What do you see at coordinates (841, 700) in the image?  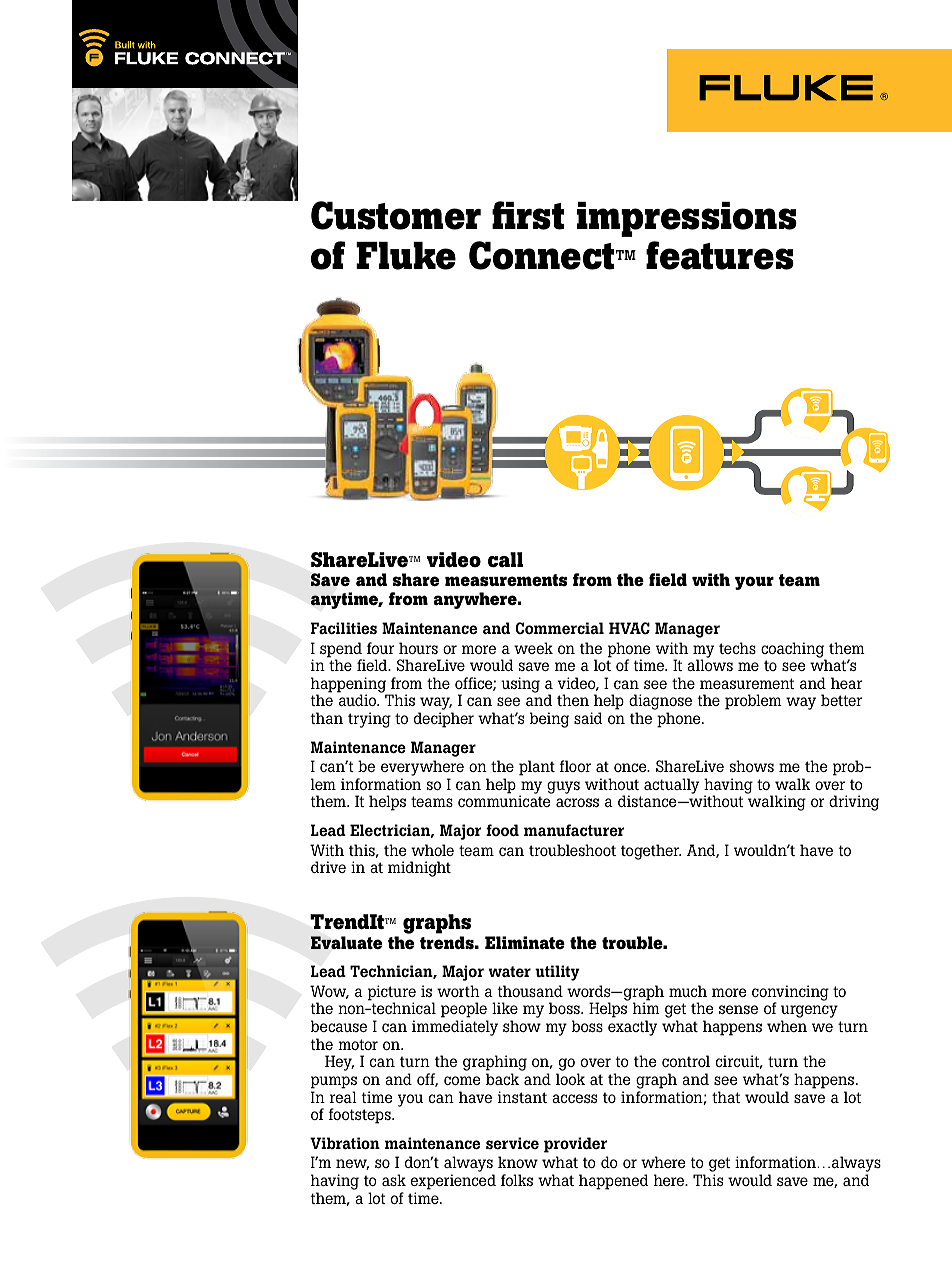 I see `better` at bounding box center [841, 700].
